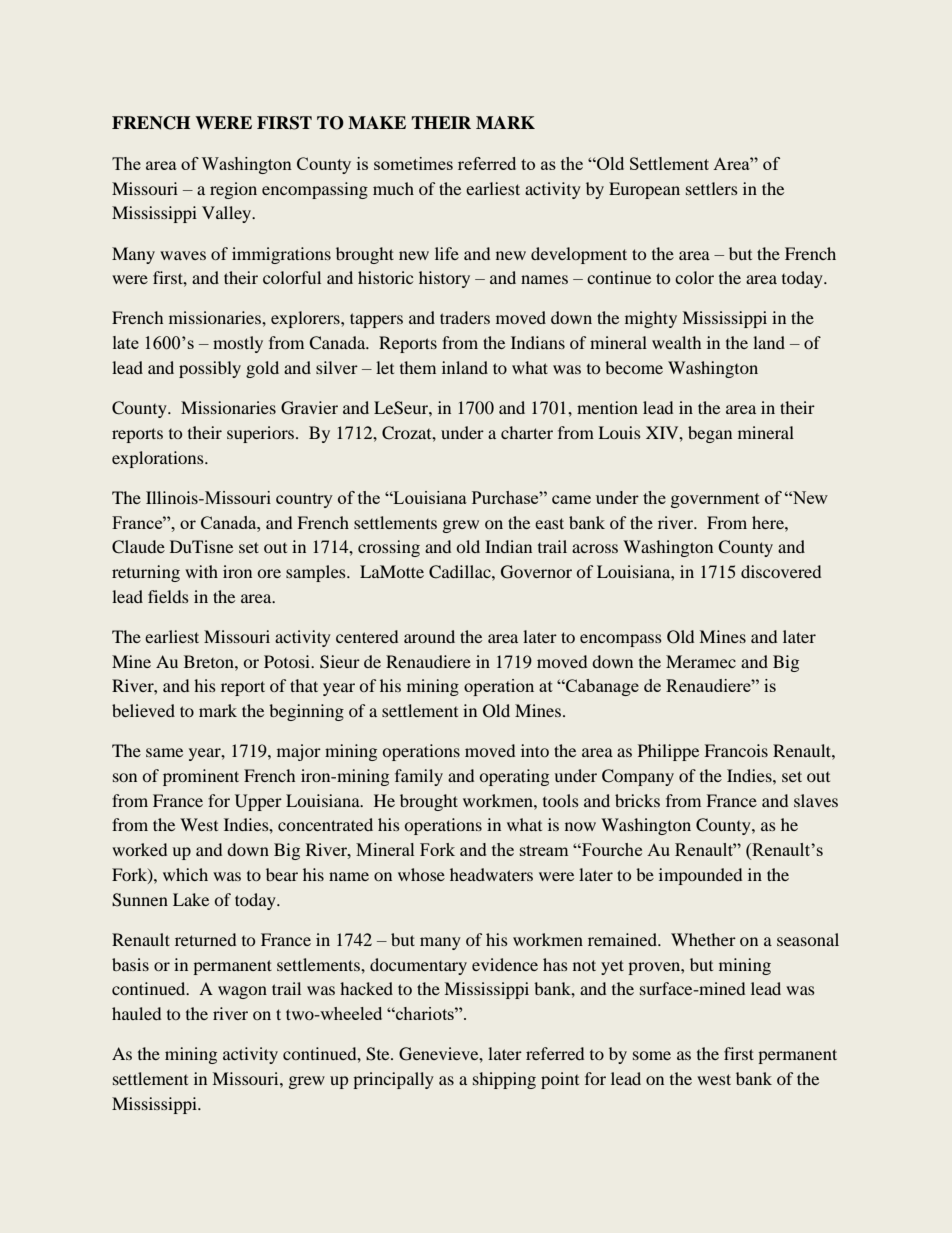 Image resolution: width=952 pixels, height=1233 pixels. I want to click on mostly, so click(238, 344).
